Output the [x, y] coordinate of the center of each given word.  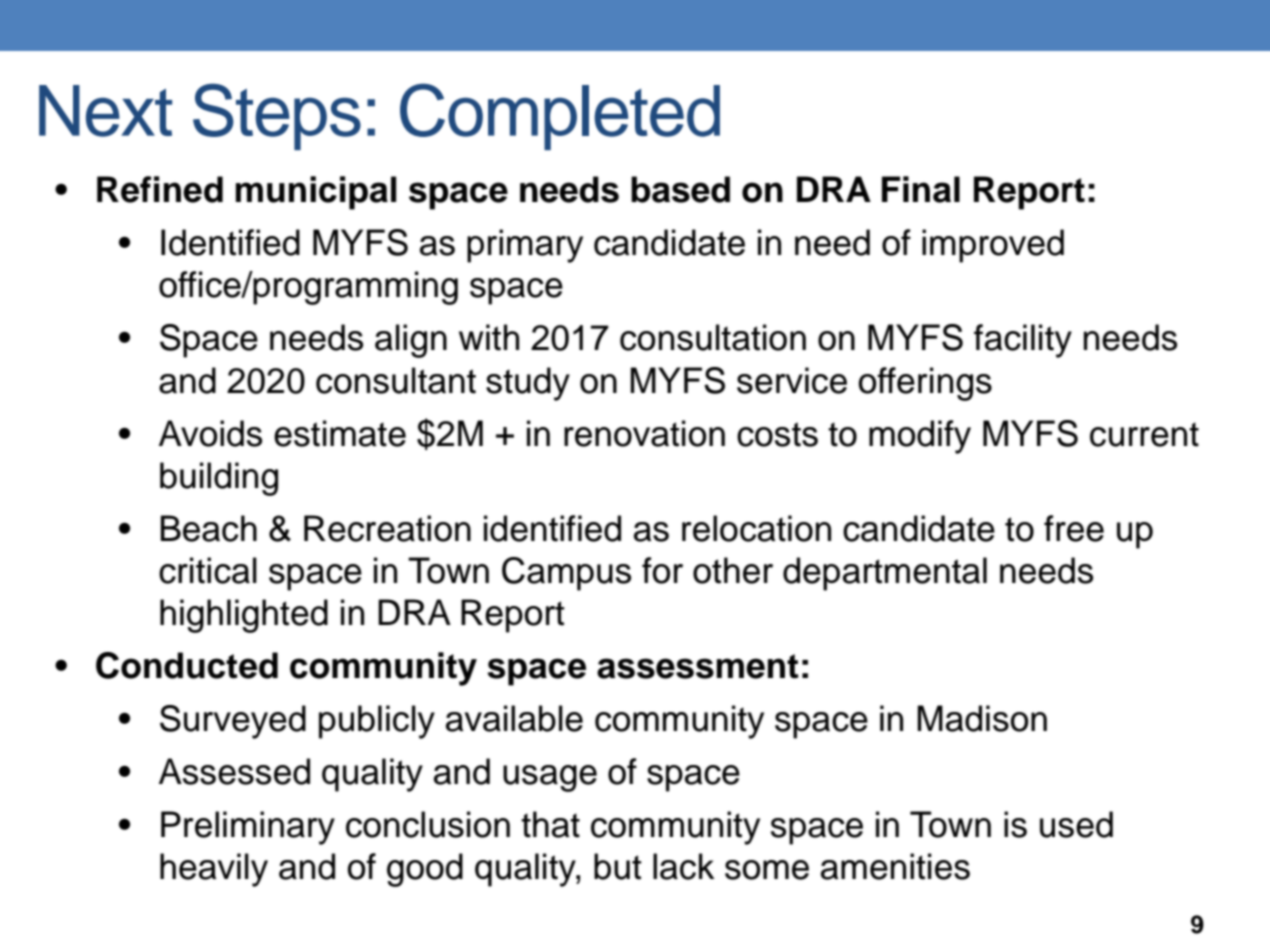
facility [1023, 341]
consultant [396, 380]
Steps [277, 116]
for [662, 570]
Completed [560, 116]
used [1076, 824]
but [618, 866]
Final [921, 189]
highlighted [244, 616]
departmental [885, 574]
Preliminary [248, 828]
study [528, 384]
